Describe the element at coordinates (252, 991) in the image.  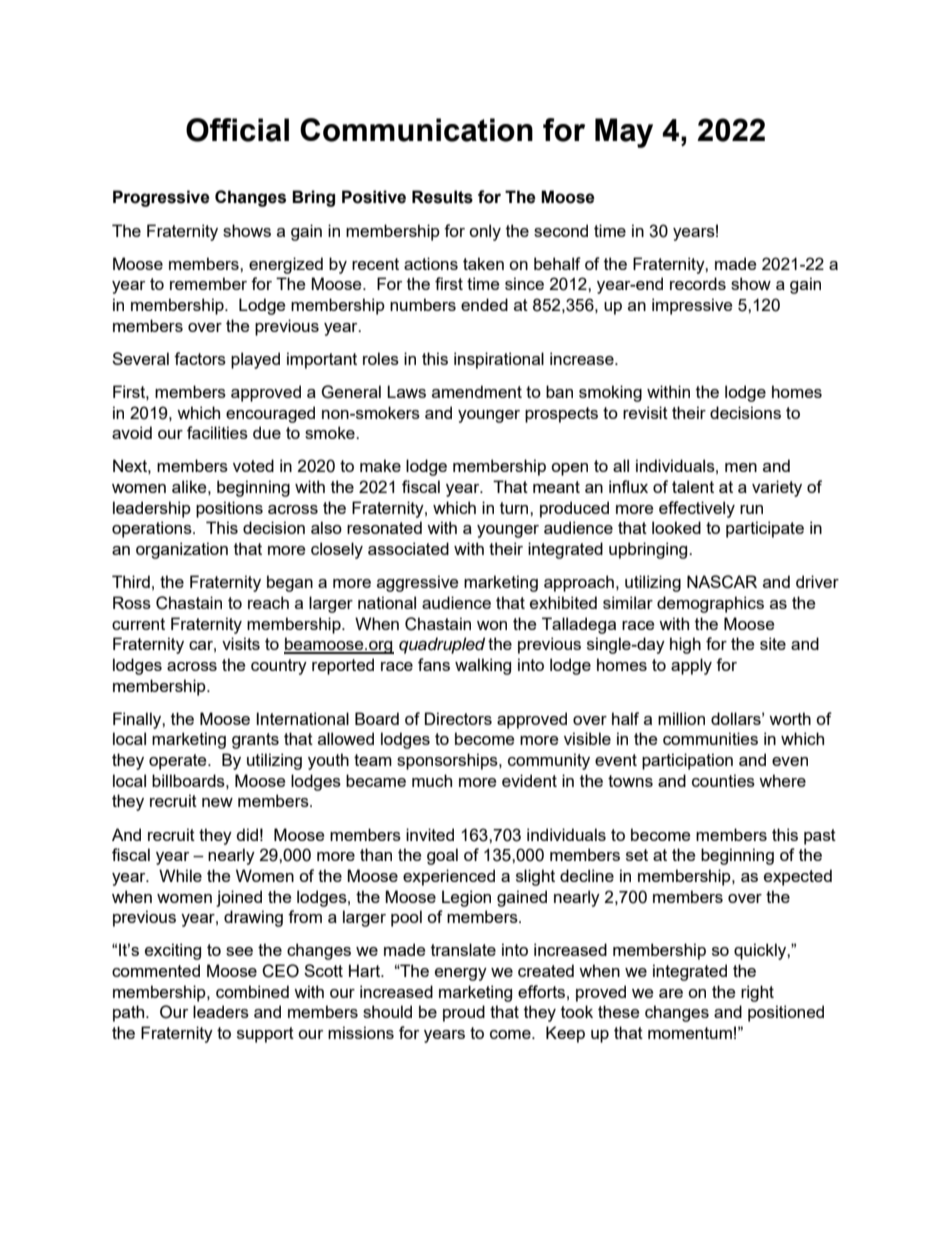
I see `combined` at that location.
